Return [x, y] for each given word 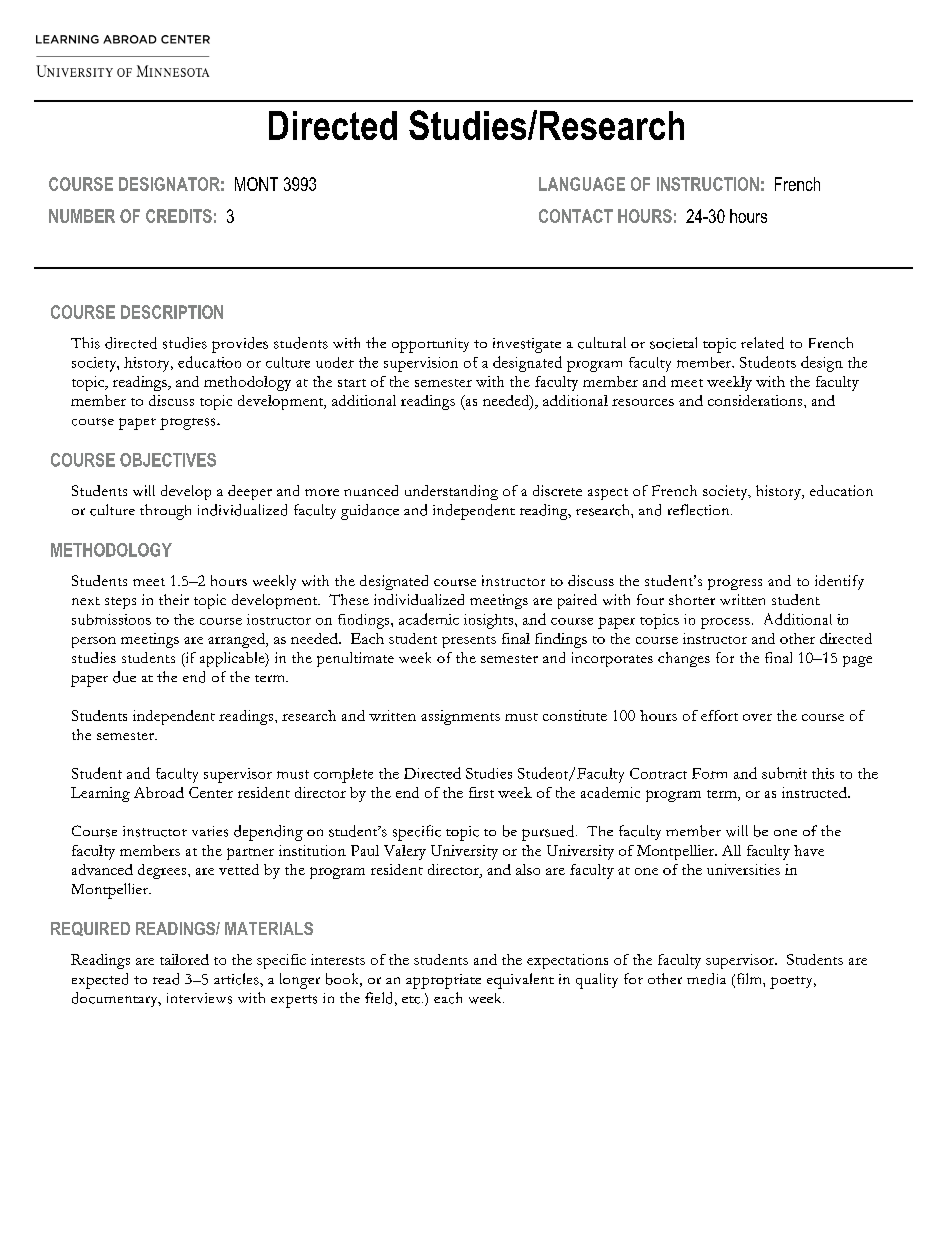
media [706, 979]
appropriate [443, 981]
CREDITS [179, 216]
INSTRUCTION [708, 184]
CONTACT [576, 216]
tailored [184, 959]
